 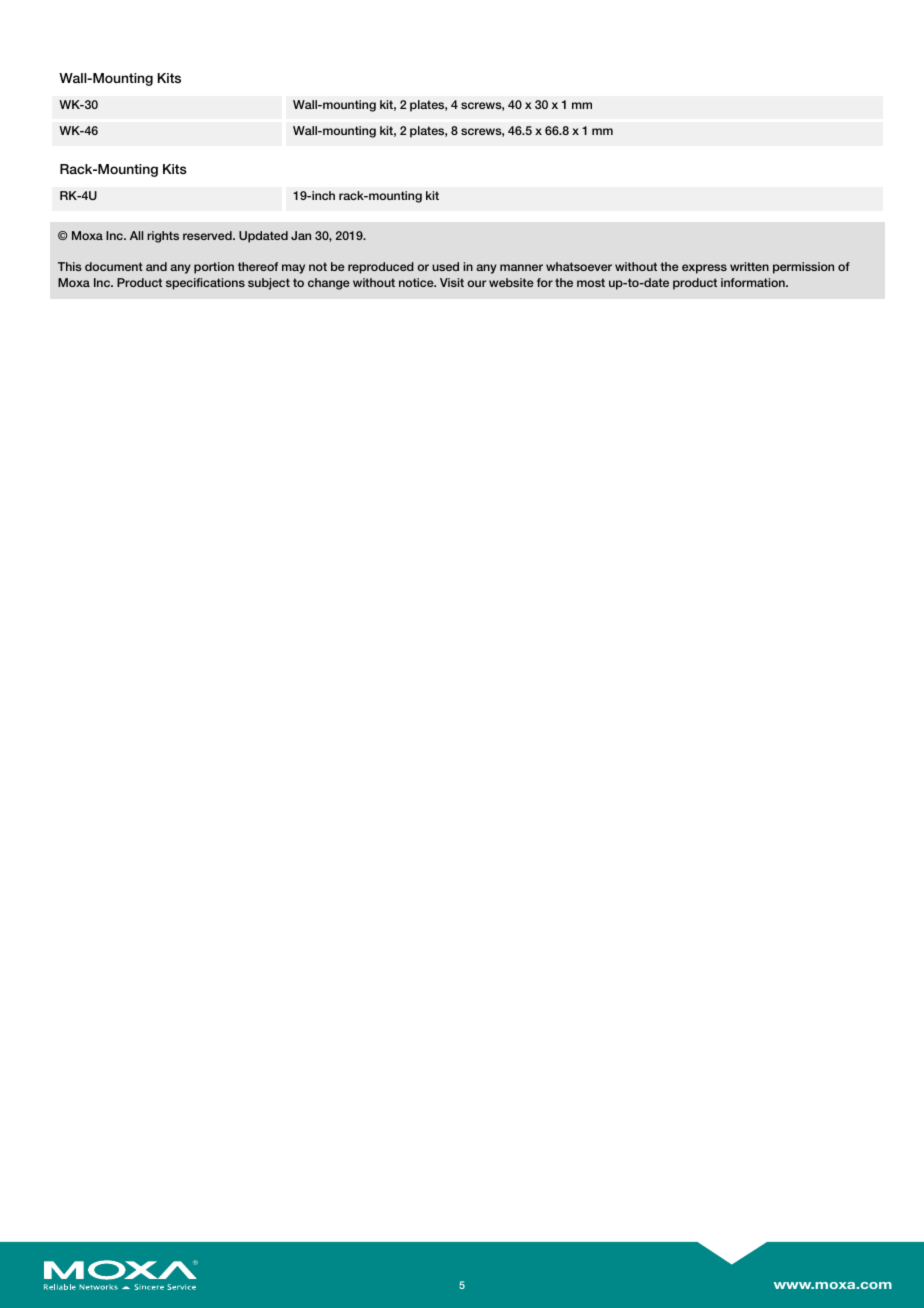 What do you see at coordinates (156, 266) in the page?
I see `and` at bounding box center [156, 266].
